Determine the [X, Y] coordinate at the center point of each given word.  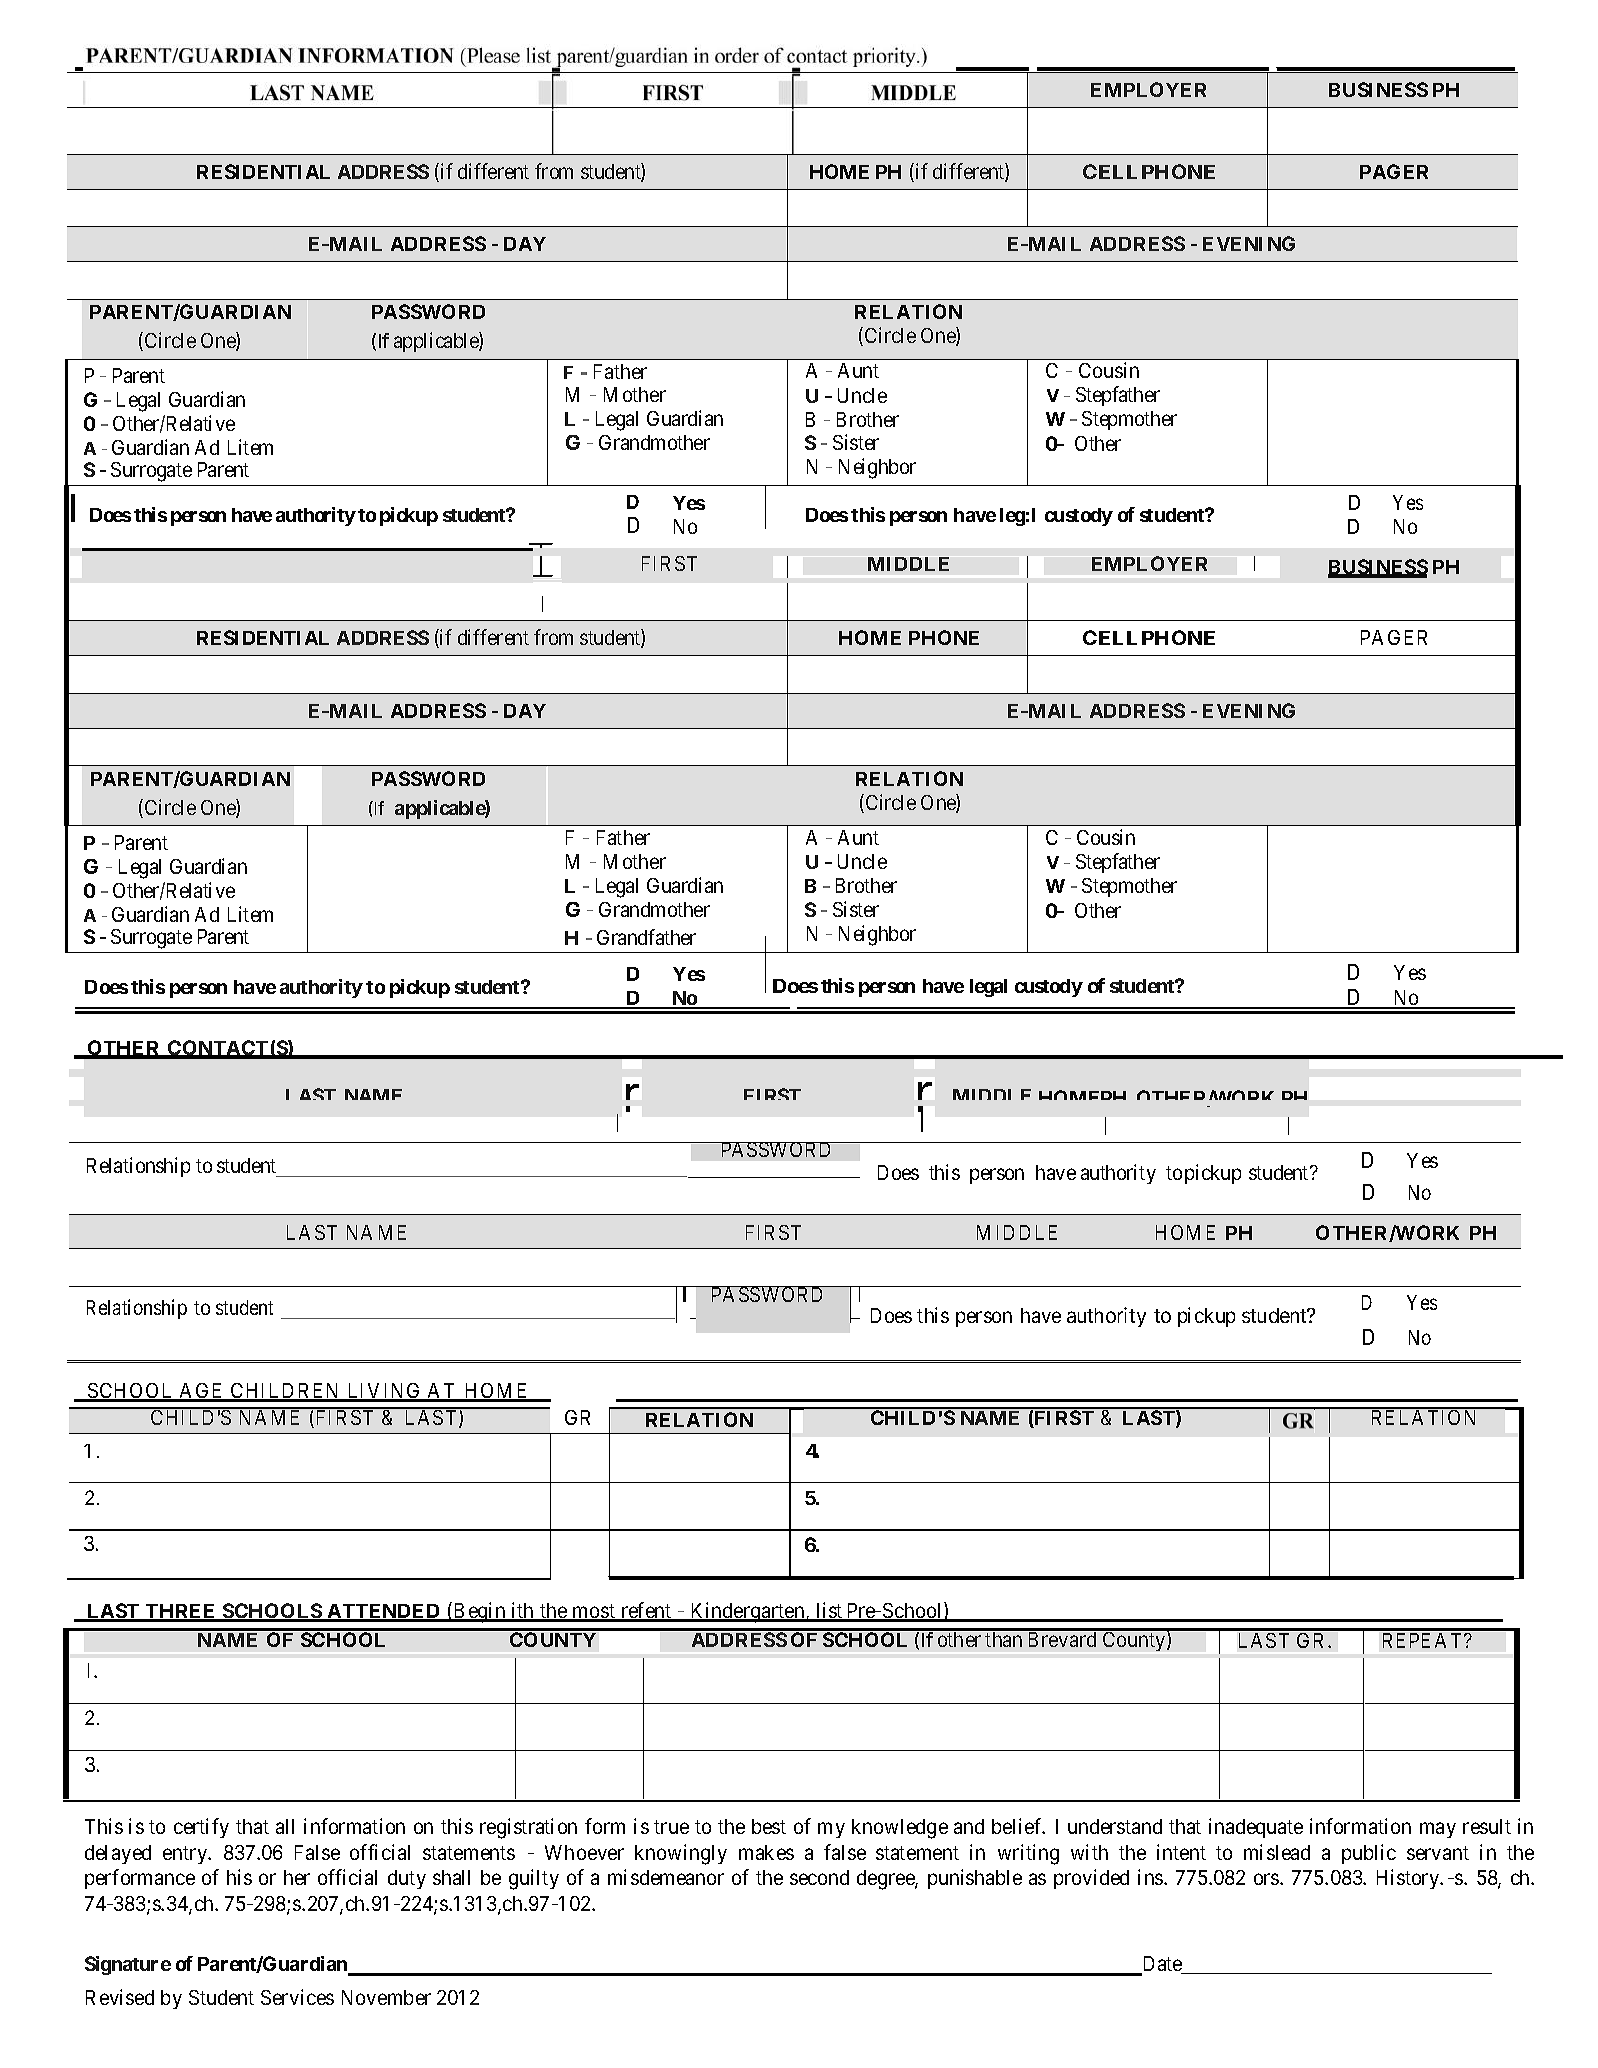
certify [201, 1828]
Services [297, 1997]
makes [766, 1852]
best [769, 1826]
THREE [181, 1612]
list [830, 1611]
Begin [480, 1612]
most [593, 1612]
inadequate [1256, 1828]
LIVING [384, 1392]
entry [186, 1855]
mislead [1277, 1852]
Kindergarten [748, 1612]
